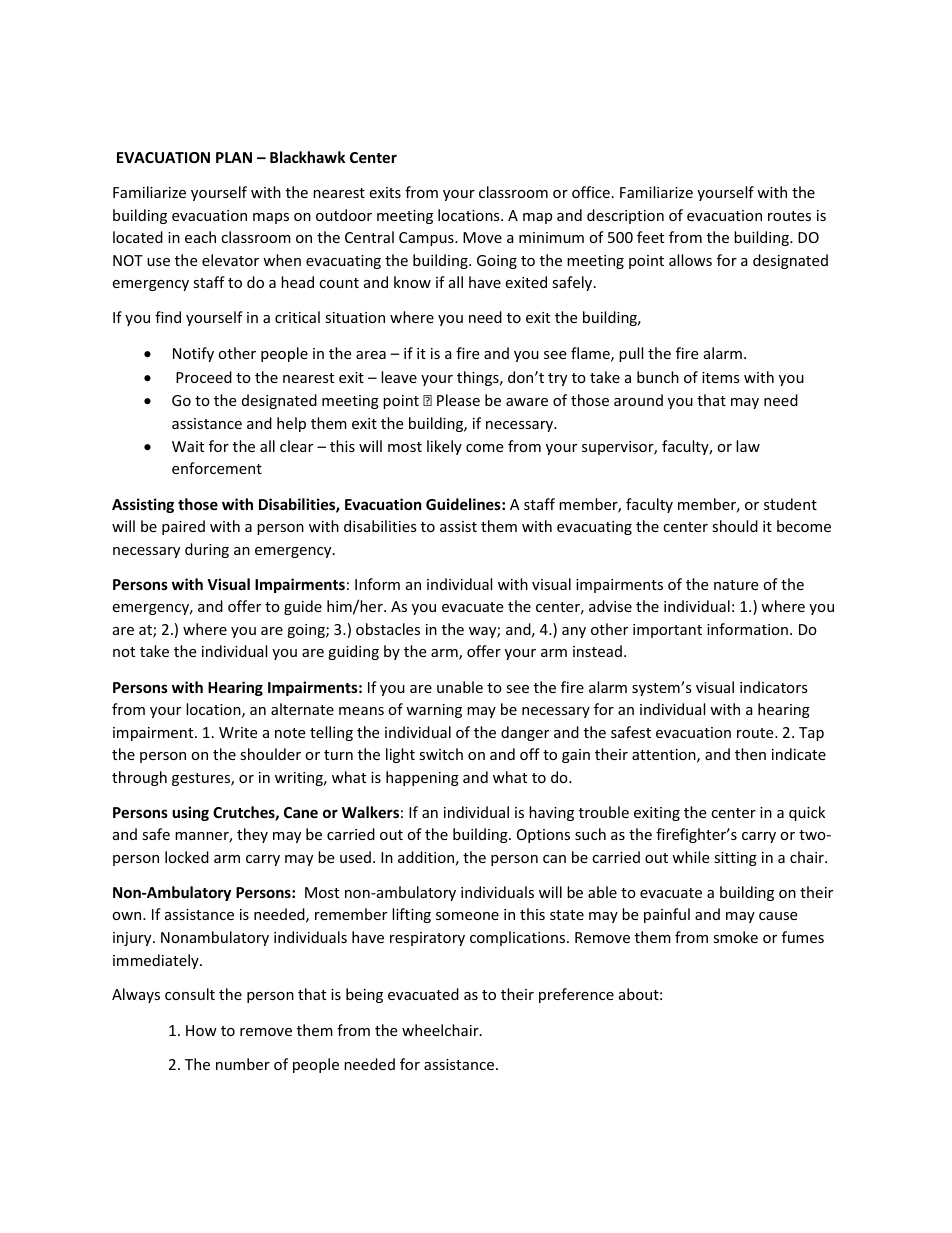 The height and width of the screenshot is (1233, 952). I want to click on How, so click(201, 1030).
